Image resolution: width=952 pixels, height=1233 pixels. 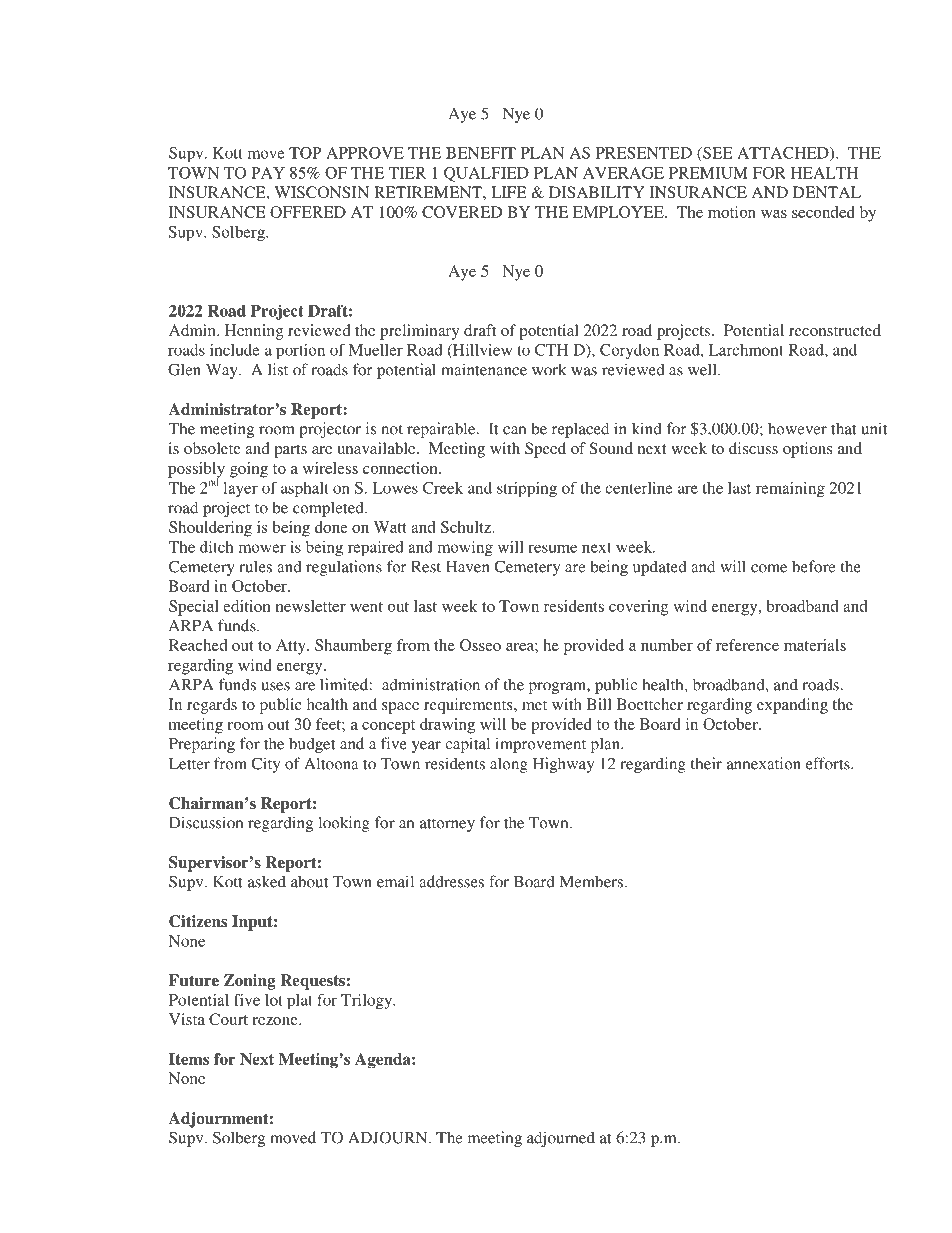 I want to click on edition, so click(x=247, y=606).
